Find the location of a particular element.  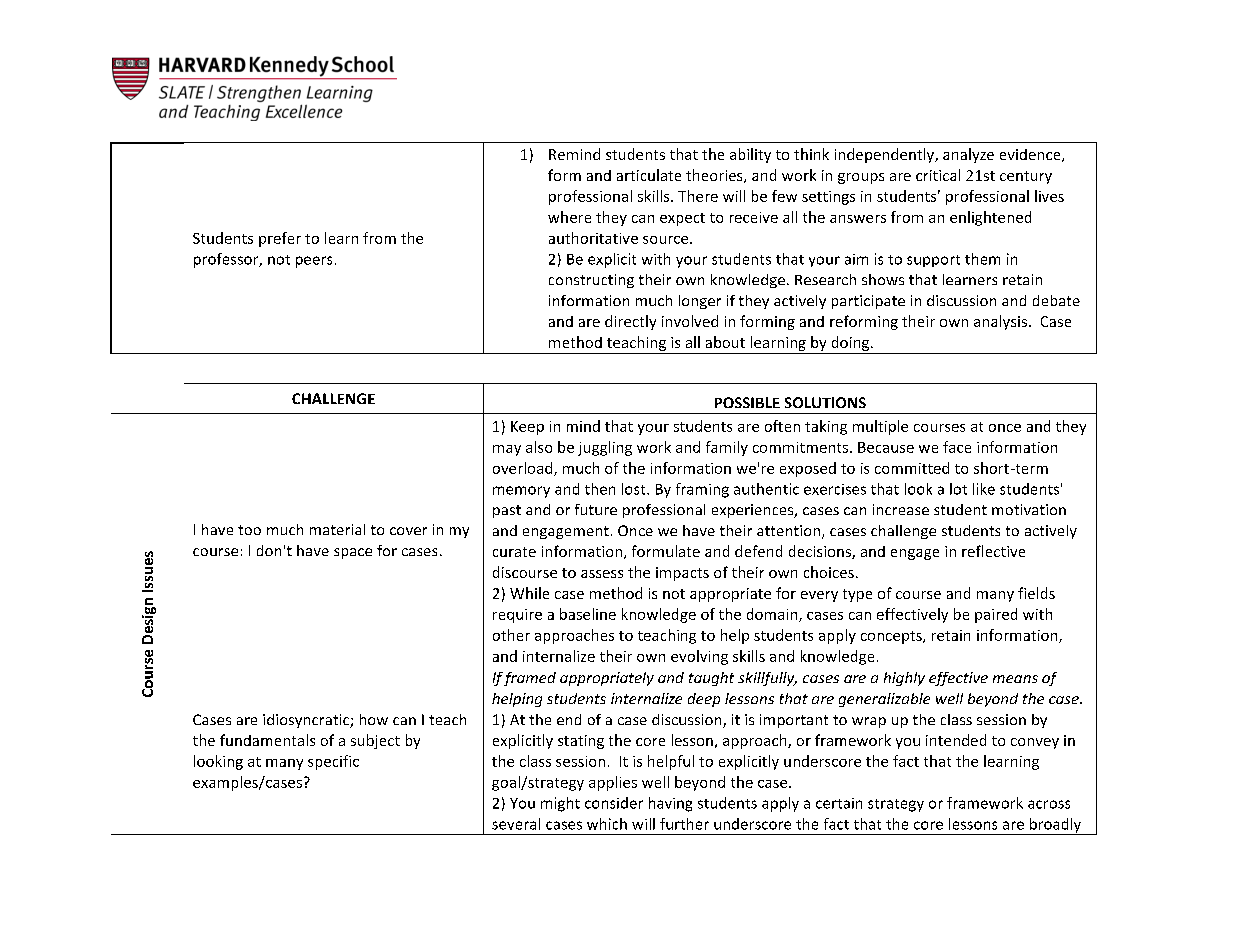

across is located at coordinates (1049, 804).
